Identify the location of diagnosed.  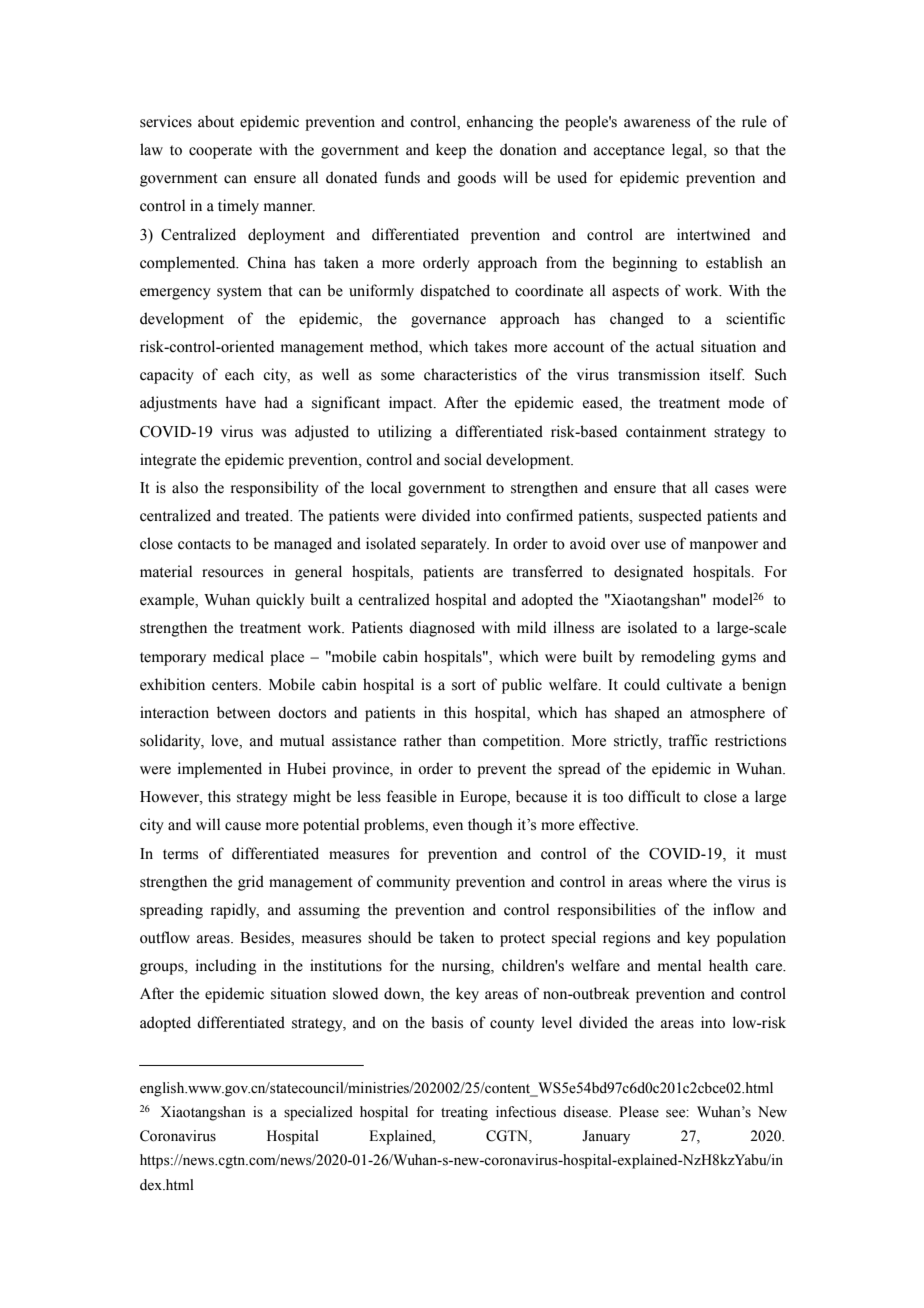
(442, 629).
